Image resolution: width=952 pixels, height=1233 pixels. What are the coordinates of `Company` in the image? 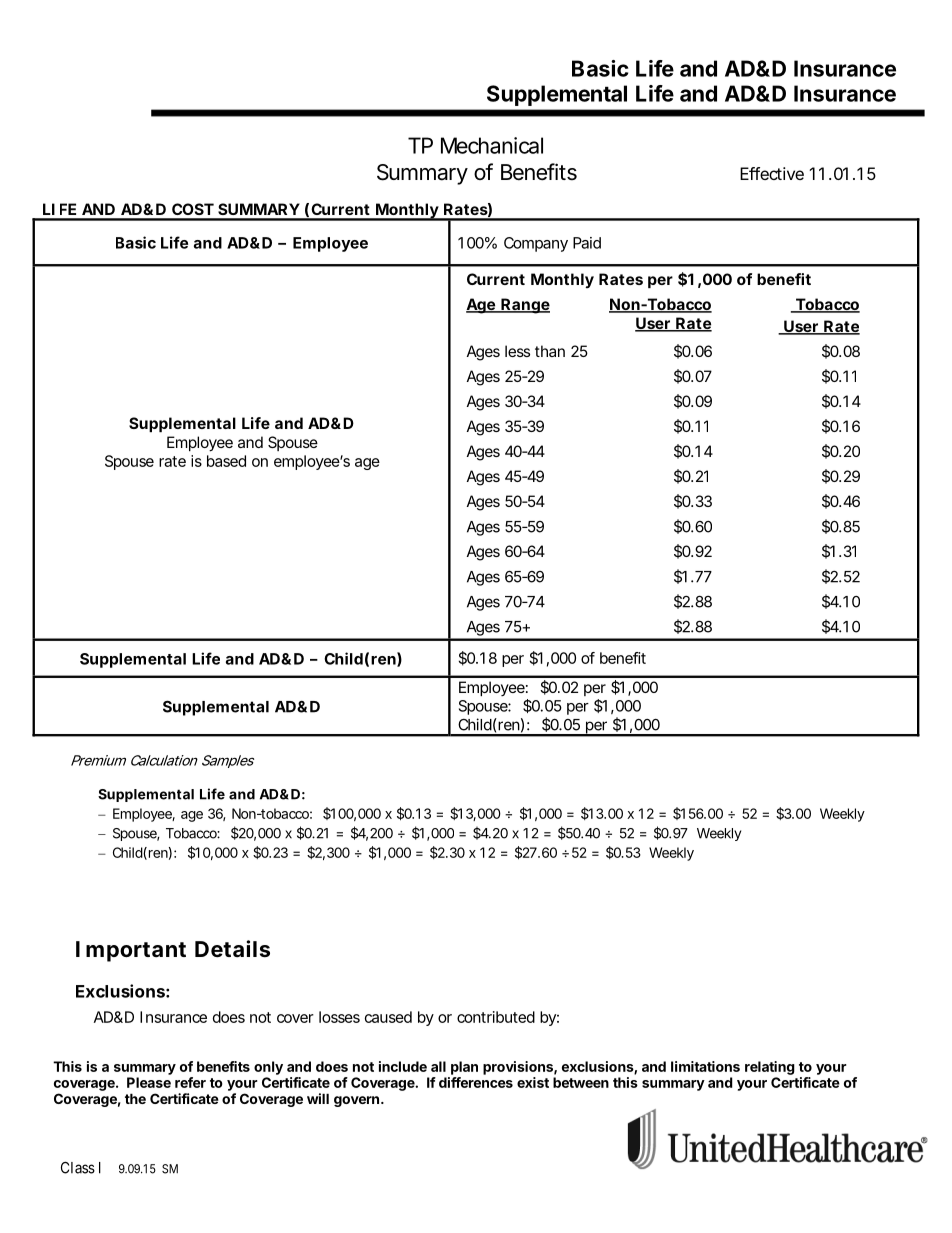 It's located at (536, 244).
